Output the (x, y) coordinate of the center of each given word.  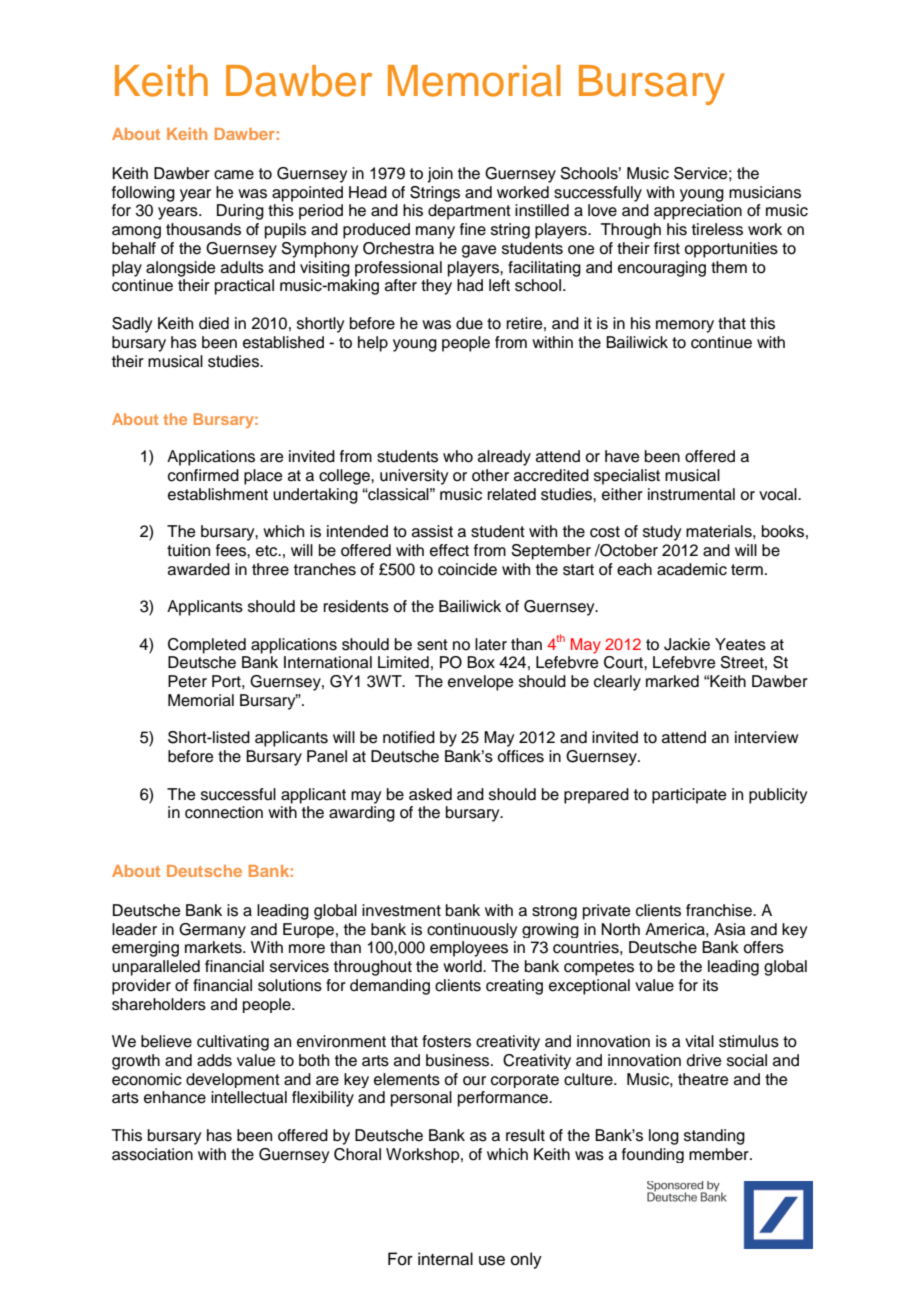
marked (672, 681)
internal (445, 1259)
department (469, 212)
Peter (187, 681)
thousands (203, 229)
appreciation (698, 212)
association (152, 1154)
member (720, 1154)
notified (409, 737)
